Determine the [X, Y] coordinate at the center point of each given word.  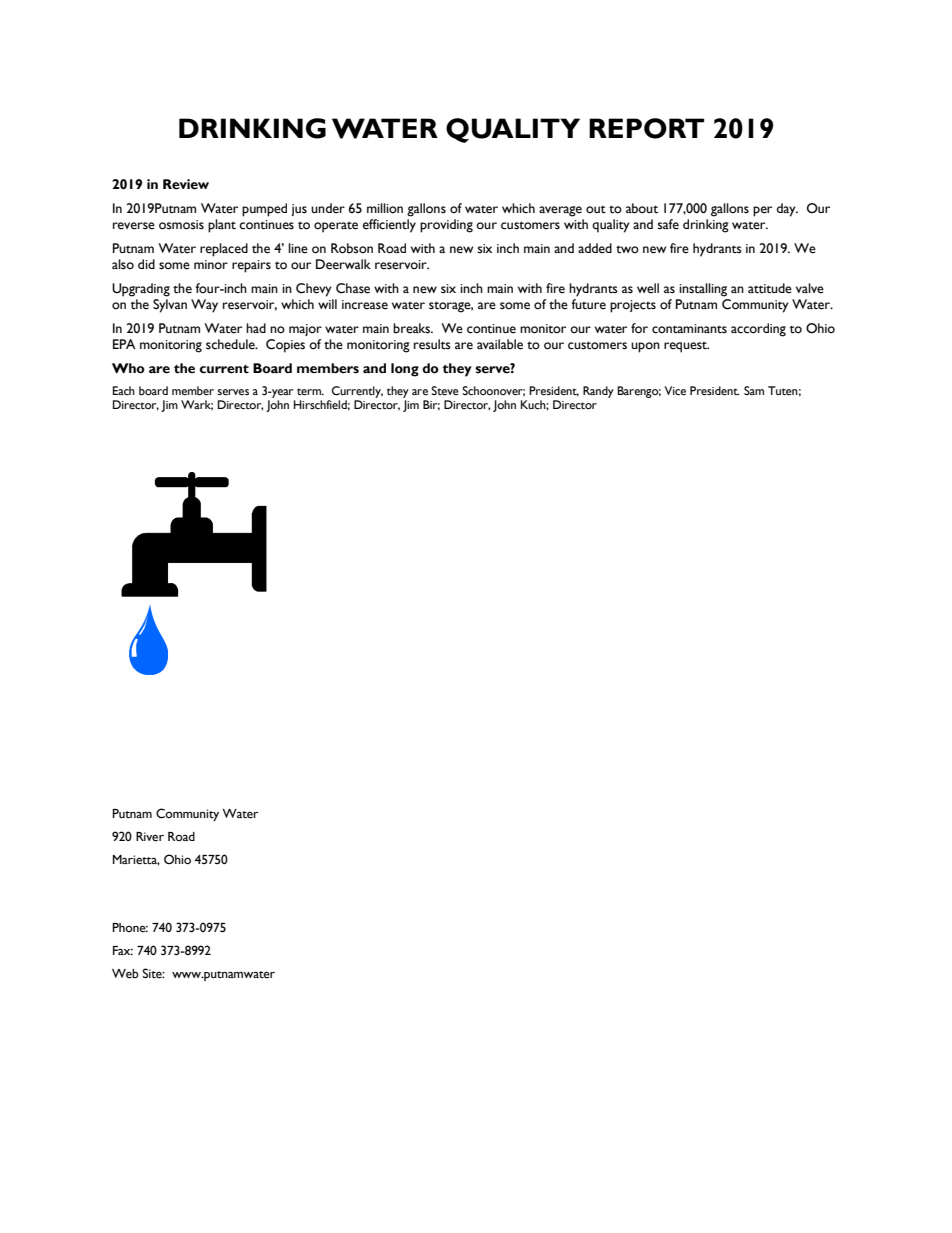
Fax [123, 950]
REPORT [646, 128]
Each [124, 390]
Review [186, 184]
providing [446, 226]
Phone [130, 927]
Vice [675, 391]
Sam [754, 390]
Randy [598, 392]
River [150, 837]
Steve [445, 391]
